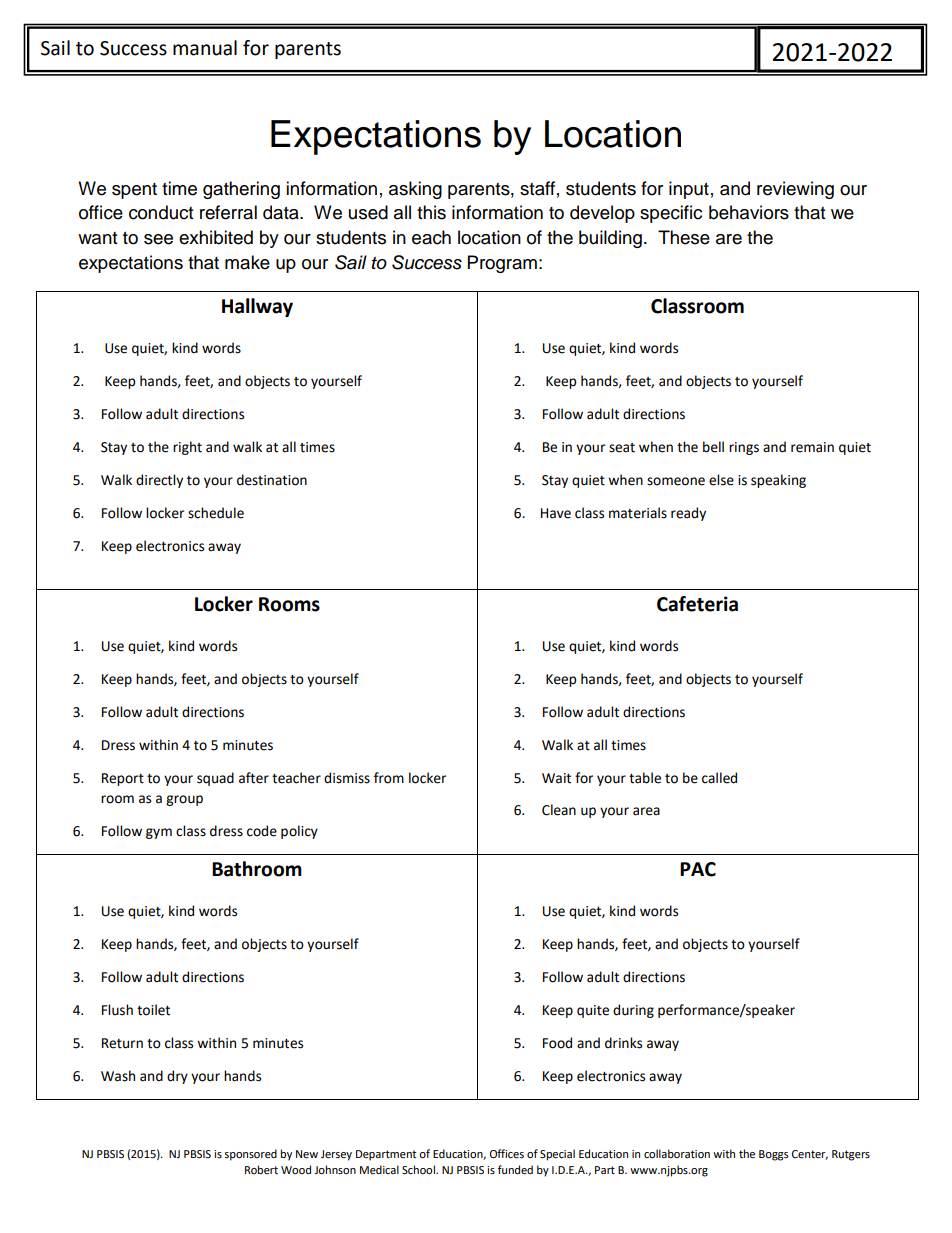  Describe the element at coordinates (216, 513) in the document. I see `schedule` at that location.
